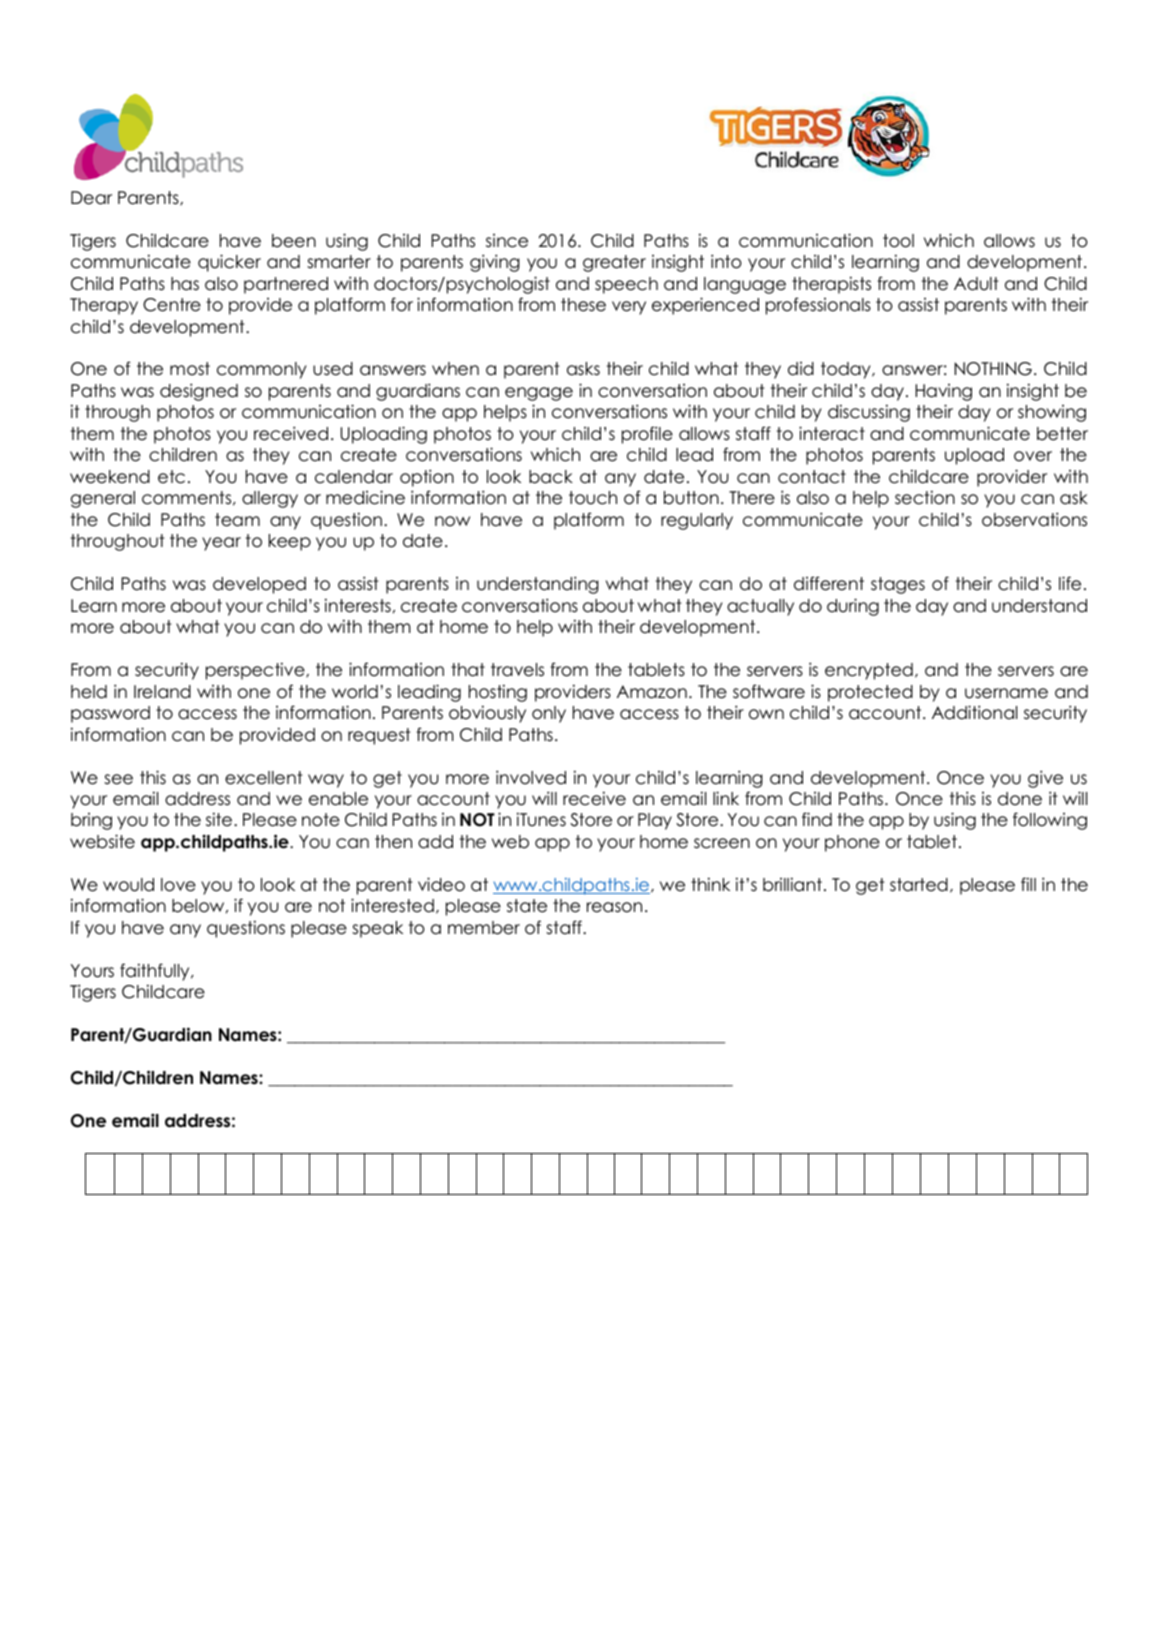 This page has width=1158, height=1638. Describe the element at coordinates (162, 692) in the page. I see `Ireland` at that location.
